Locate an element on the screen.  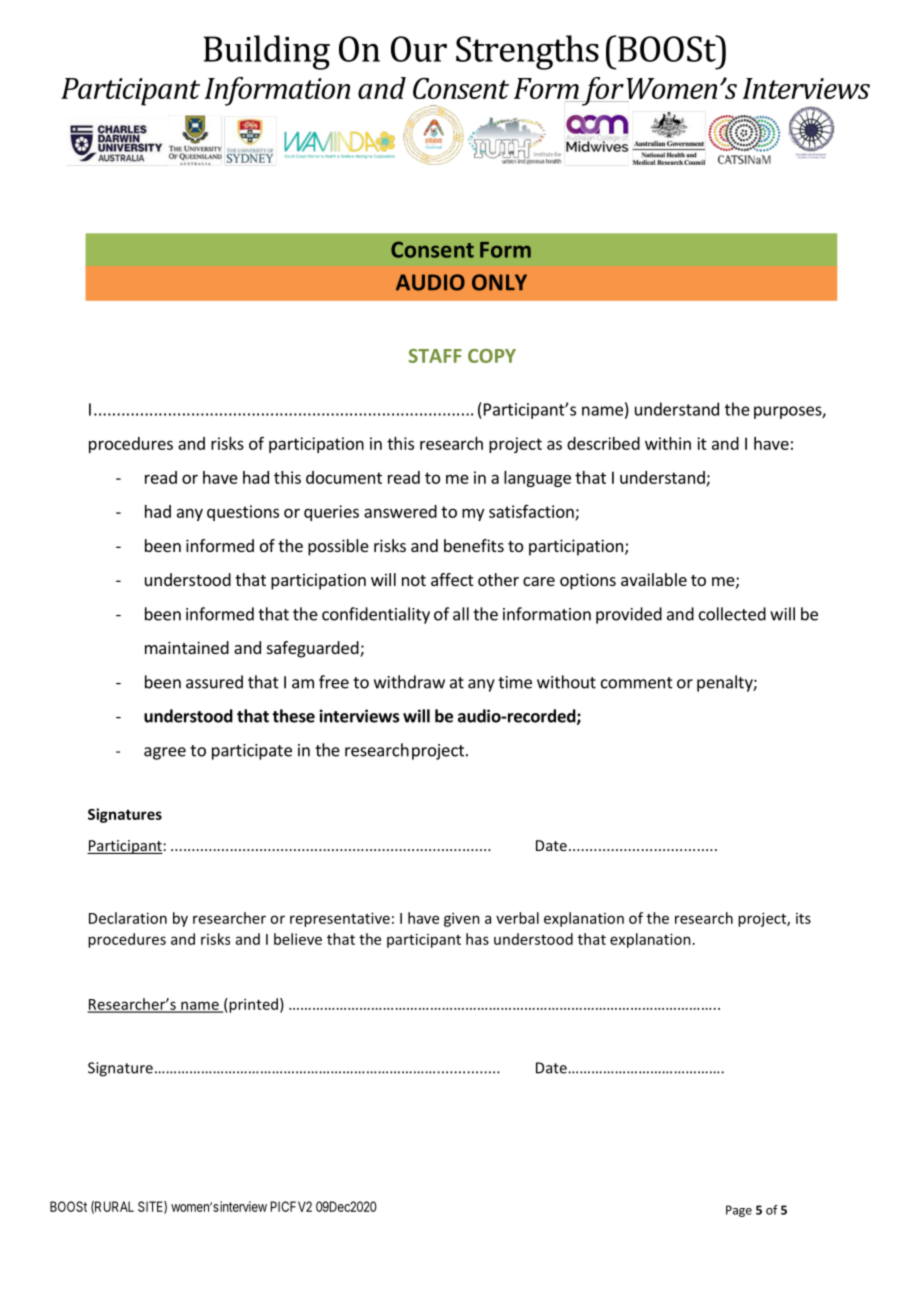
all is located at coordinates (461, 614).
